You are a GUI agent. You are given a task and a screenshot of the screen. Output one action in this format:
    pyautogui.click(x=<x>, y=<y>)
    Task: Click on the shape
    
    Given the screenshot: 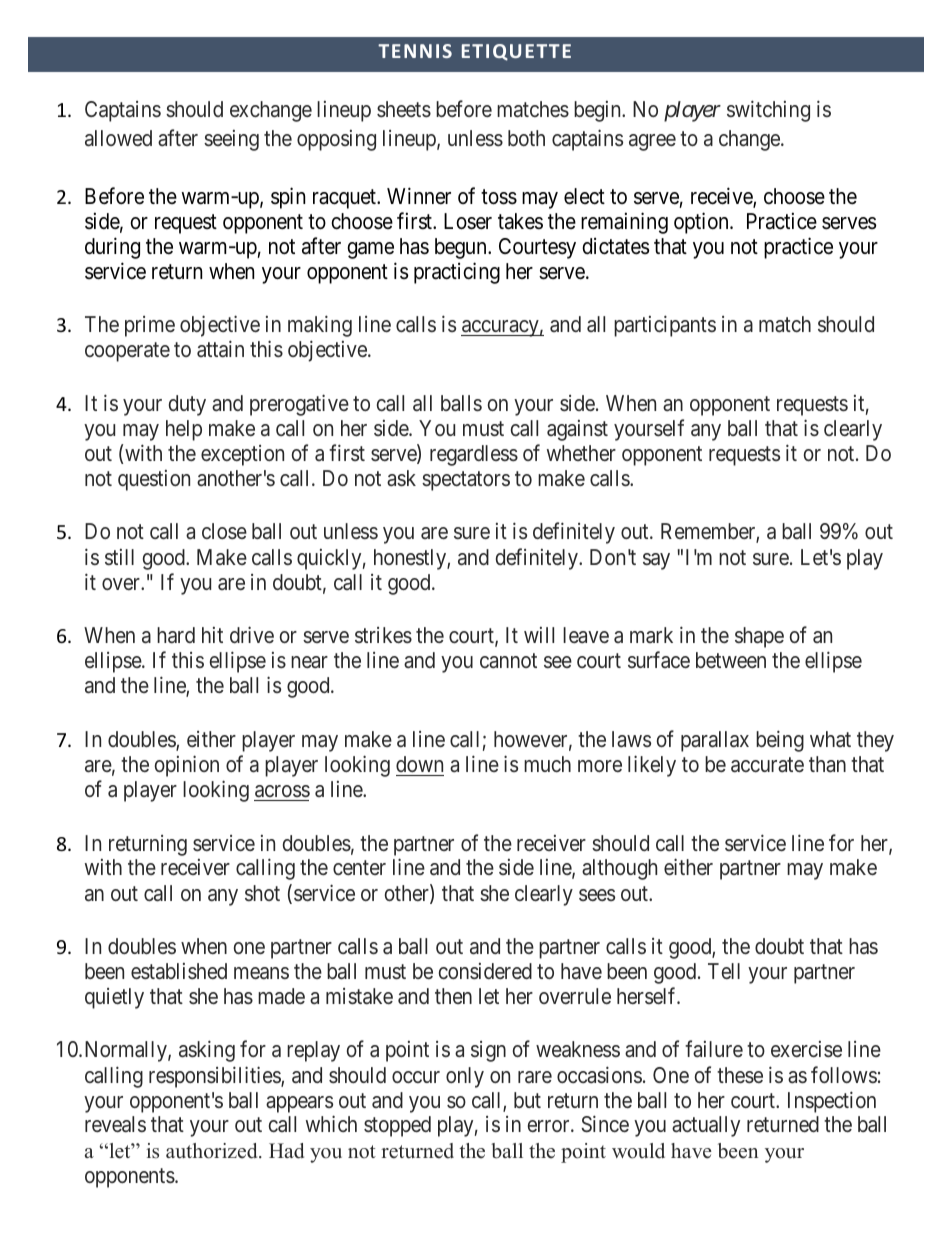 What is the action you would take?
    pyautogui.click(x=759, y=637)
